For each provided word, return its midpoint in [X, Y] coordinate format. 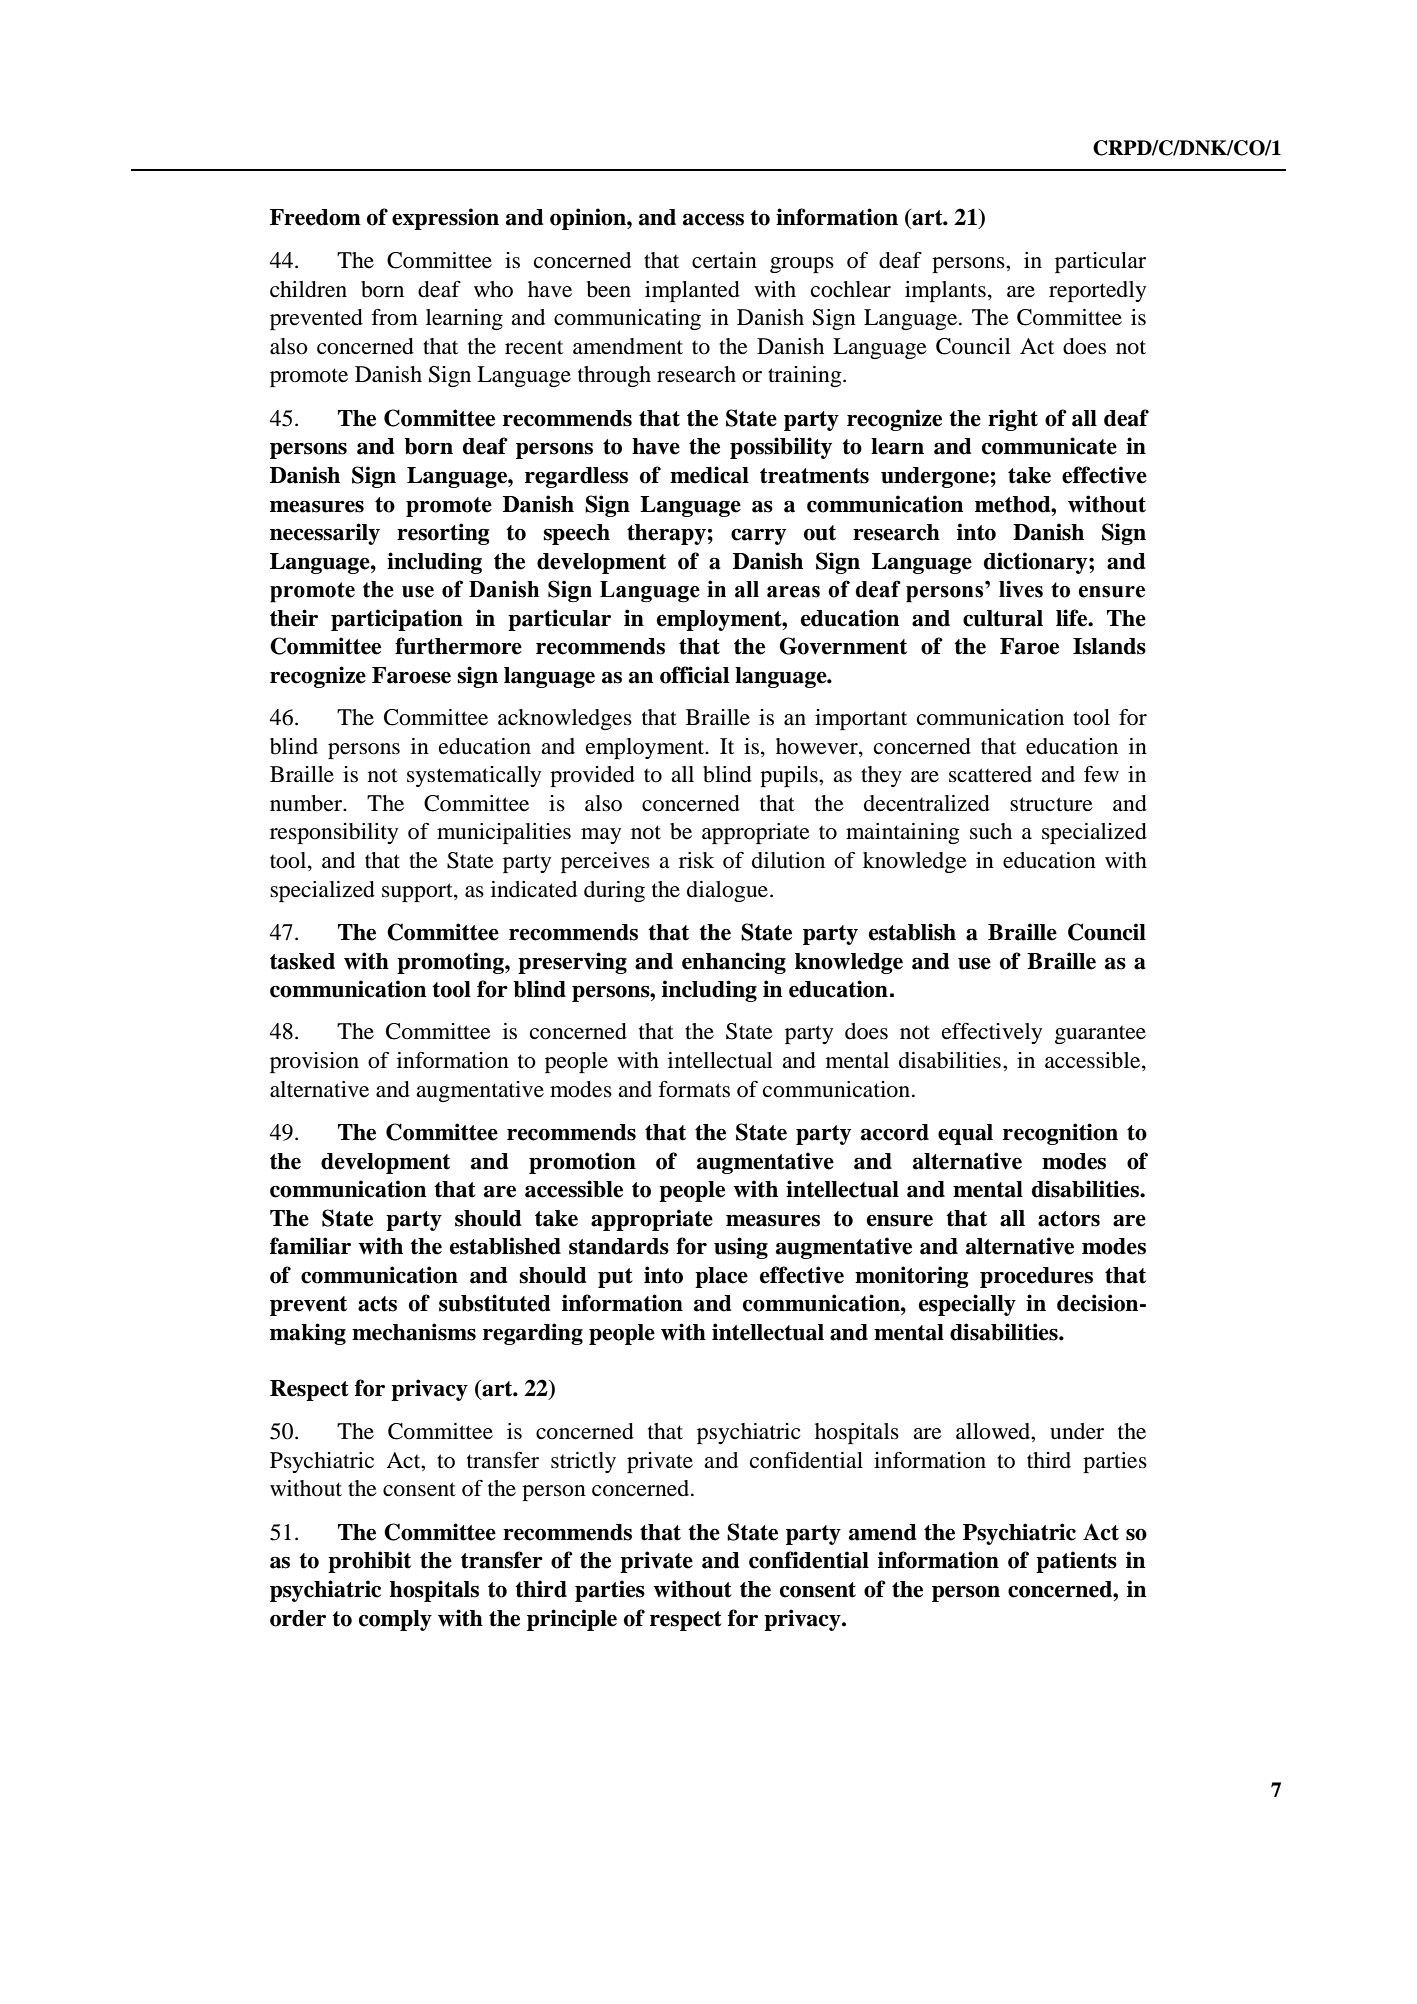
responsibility [334, 833]
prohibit [369, 1562]
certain [724, 260]
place [721, 1277]
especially [967, 1305]
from [394, 317]
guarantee [1100, 1034]
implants [945, 291]
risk [696, 860]
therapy [666, 534]
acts [377, 1304]
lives [1021, 589]
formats [694, 1089]
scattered [990, 774]
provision [314, 1062]
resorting [443, 534]
